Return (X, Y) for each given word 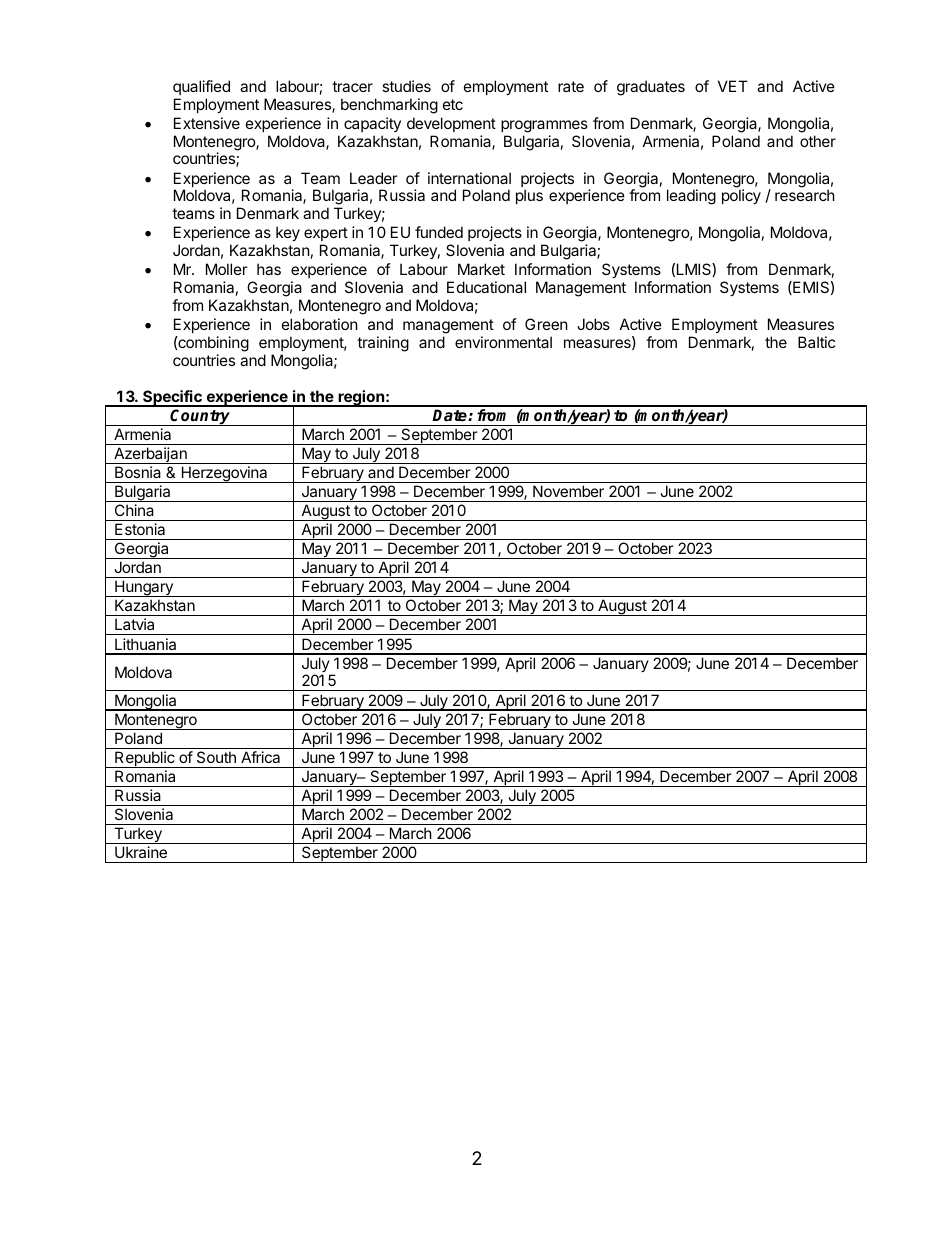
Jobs (593, 324)
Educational (486, 287)
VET (733, 86)
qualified (201, 87)
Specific (172, 398)
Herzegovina (224, 474)
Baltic (816, 342)
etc (453, 104)
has (269, 269)
